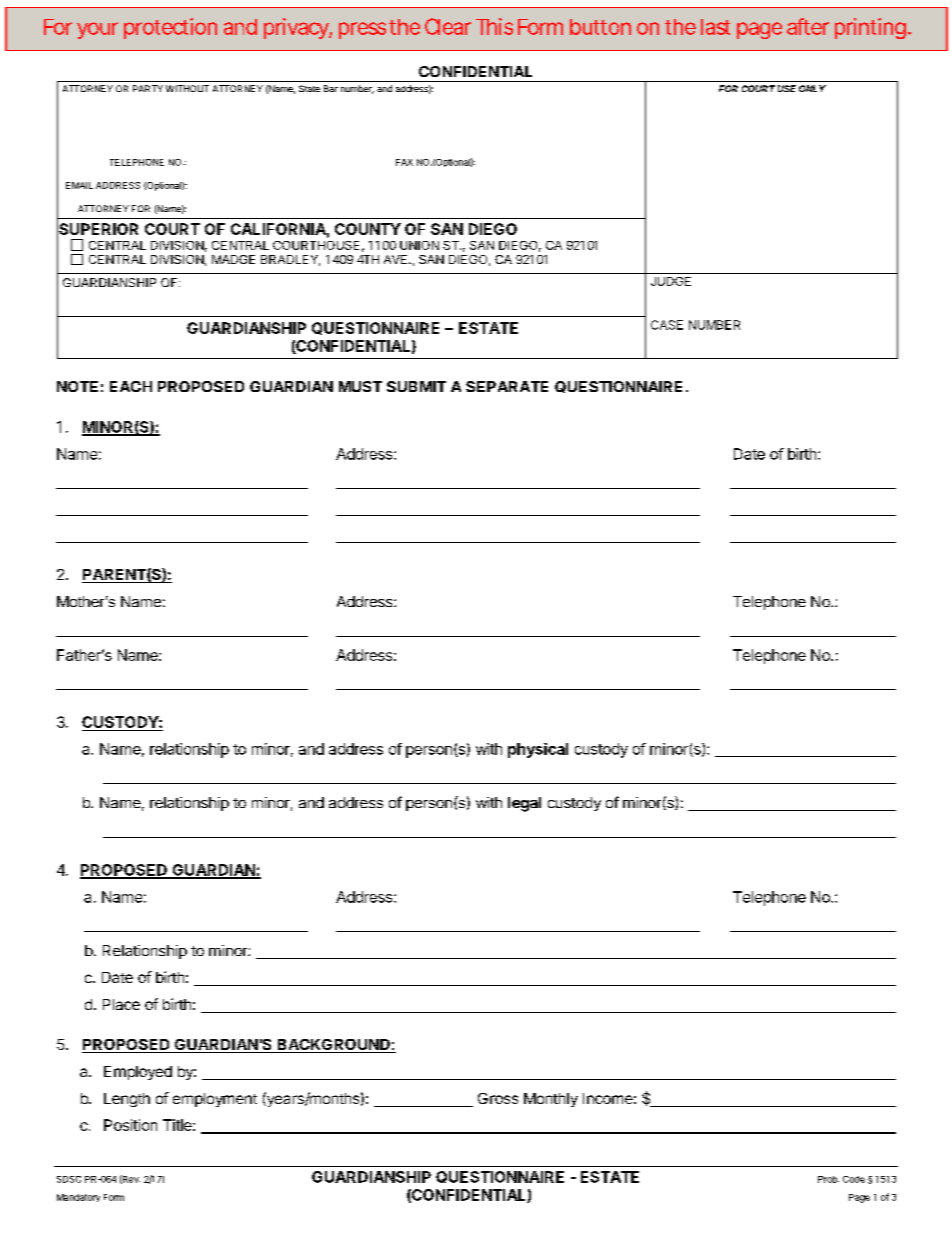  I want to click on FAX, so click(404, 162).
